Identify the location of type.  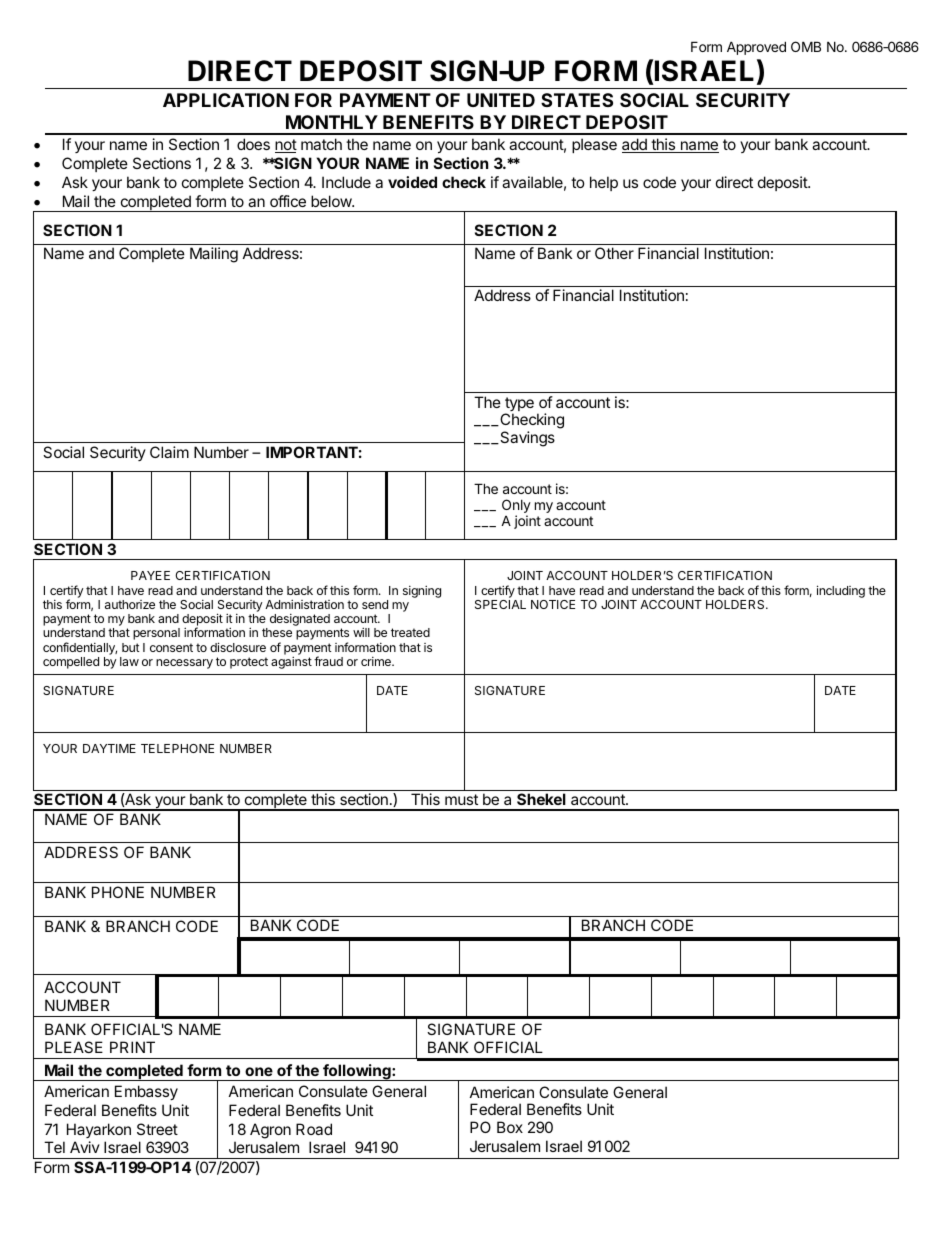
(519, 405).
